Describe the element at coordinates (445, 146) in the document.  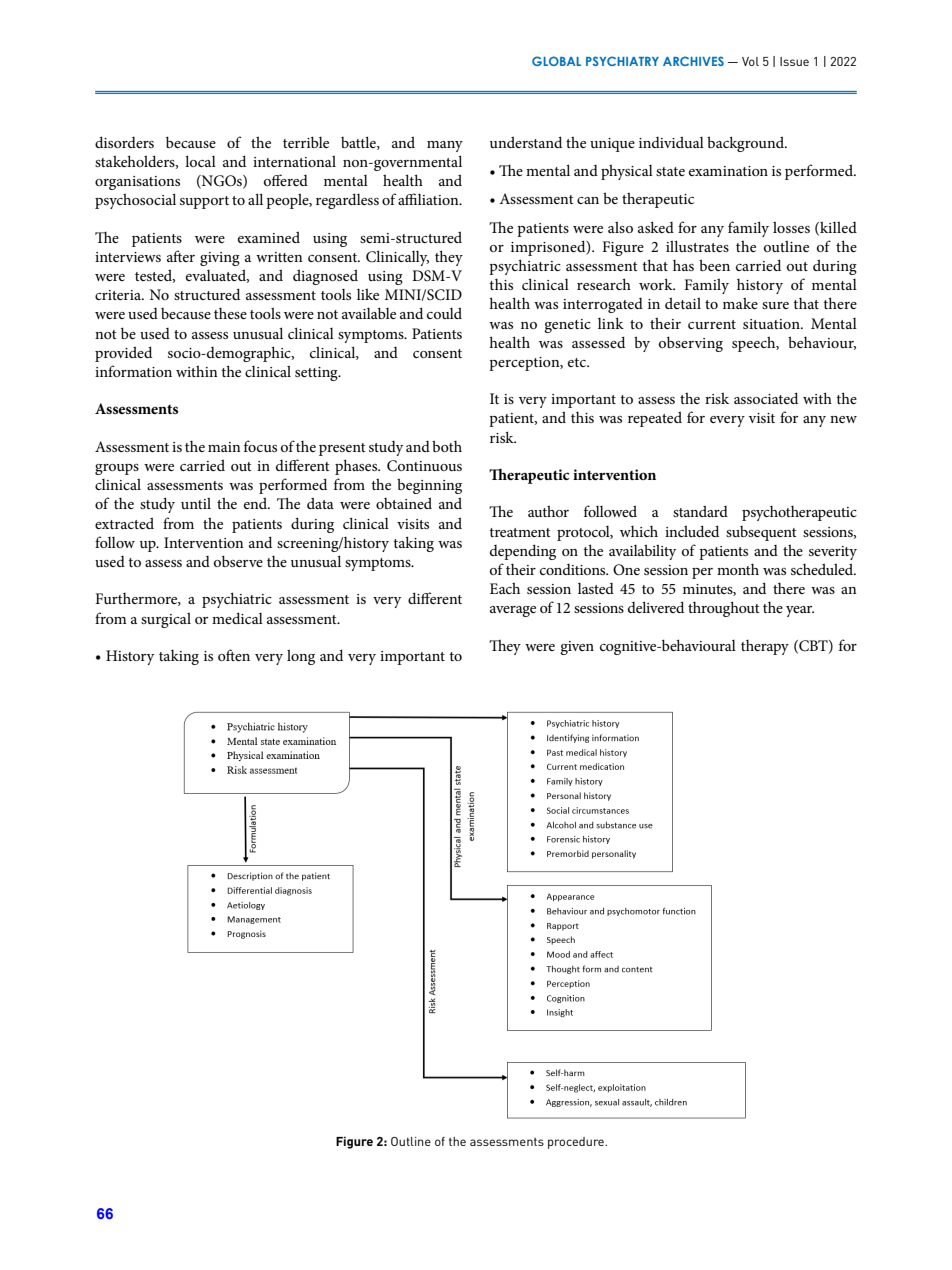
I see `many` at that location.
